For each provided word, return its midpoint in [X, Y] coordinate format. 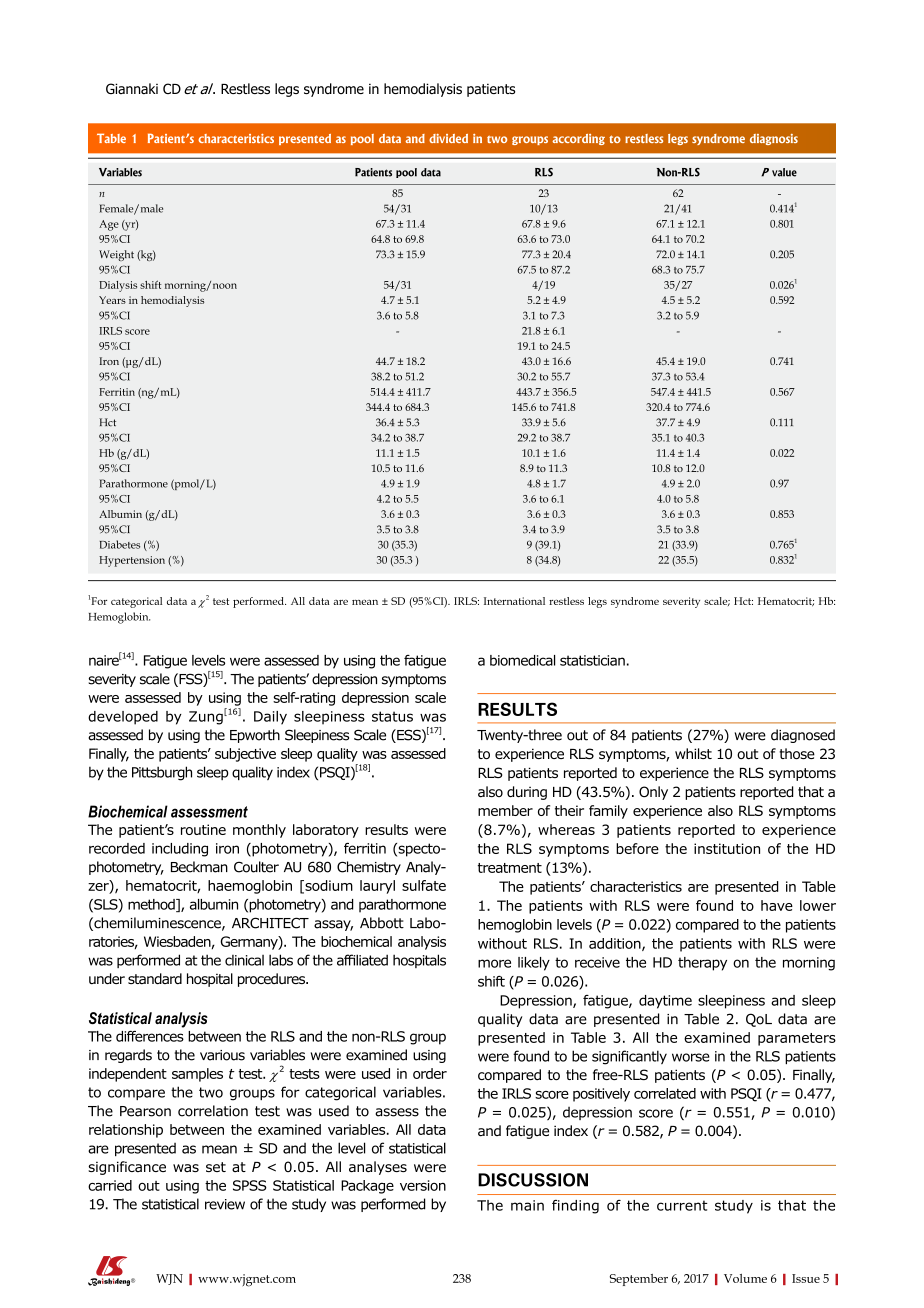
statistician [592, 660]
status [392, 716]
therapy [702, 964]
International [514, 601]
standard [155, 978]
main [527, 1205]
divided [448, 138]
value [784, 172]
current [682, 1205]
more [494, 963]
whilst [693, 753]
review [225, 1204]
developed [123, 718]
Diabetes [120, 544]
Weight [116, 255]
